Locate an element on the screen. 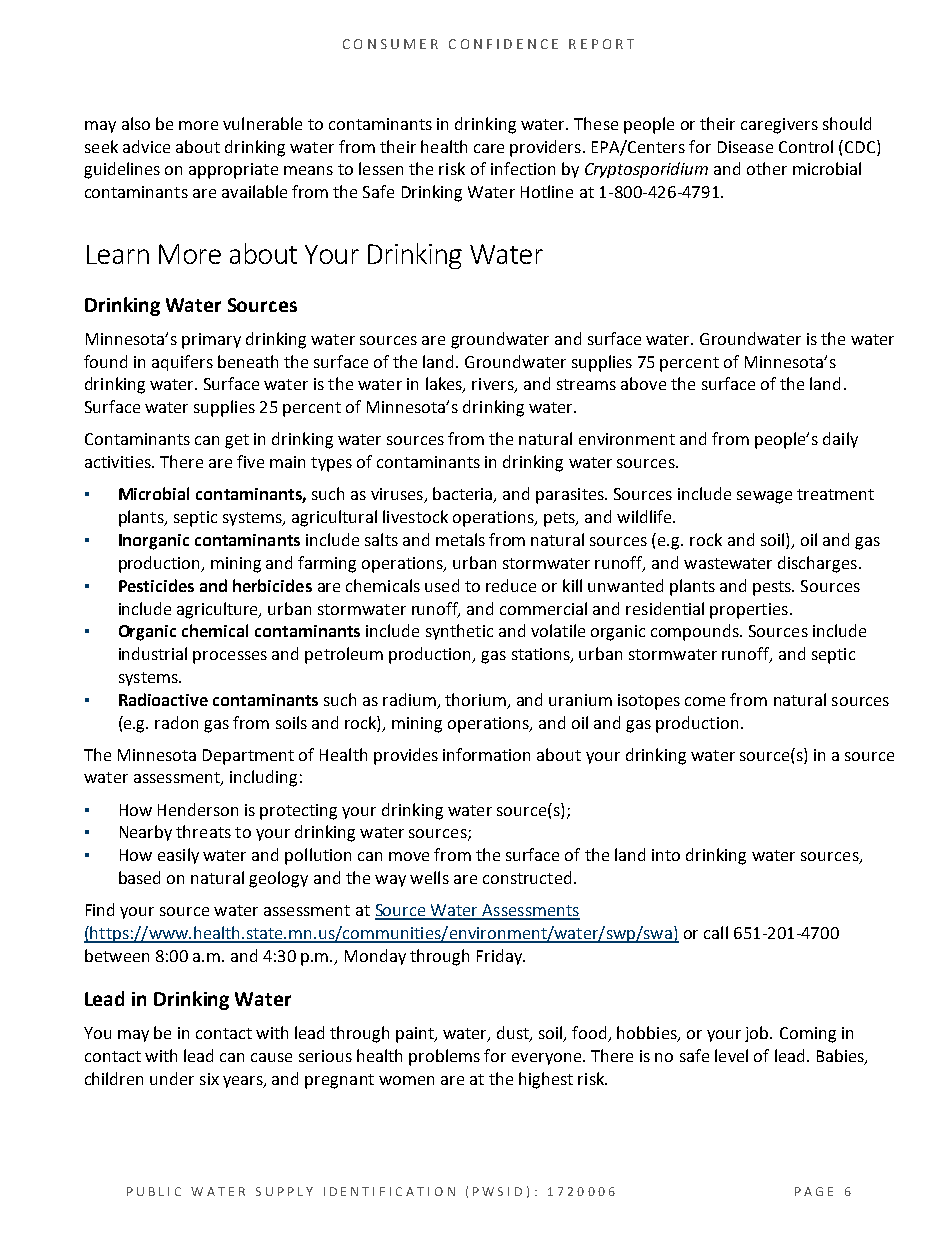  infection is located at coordinates (523, 168).
